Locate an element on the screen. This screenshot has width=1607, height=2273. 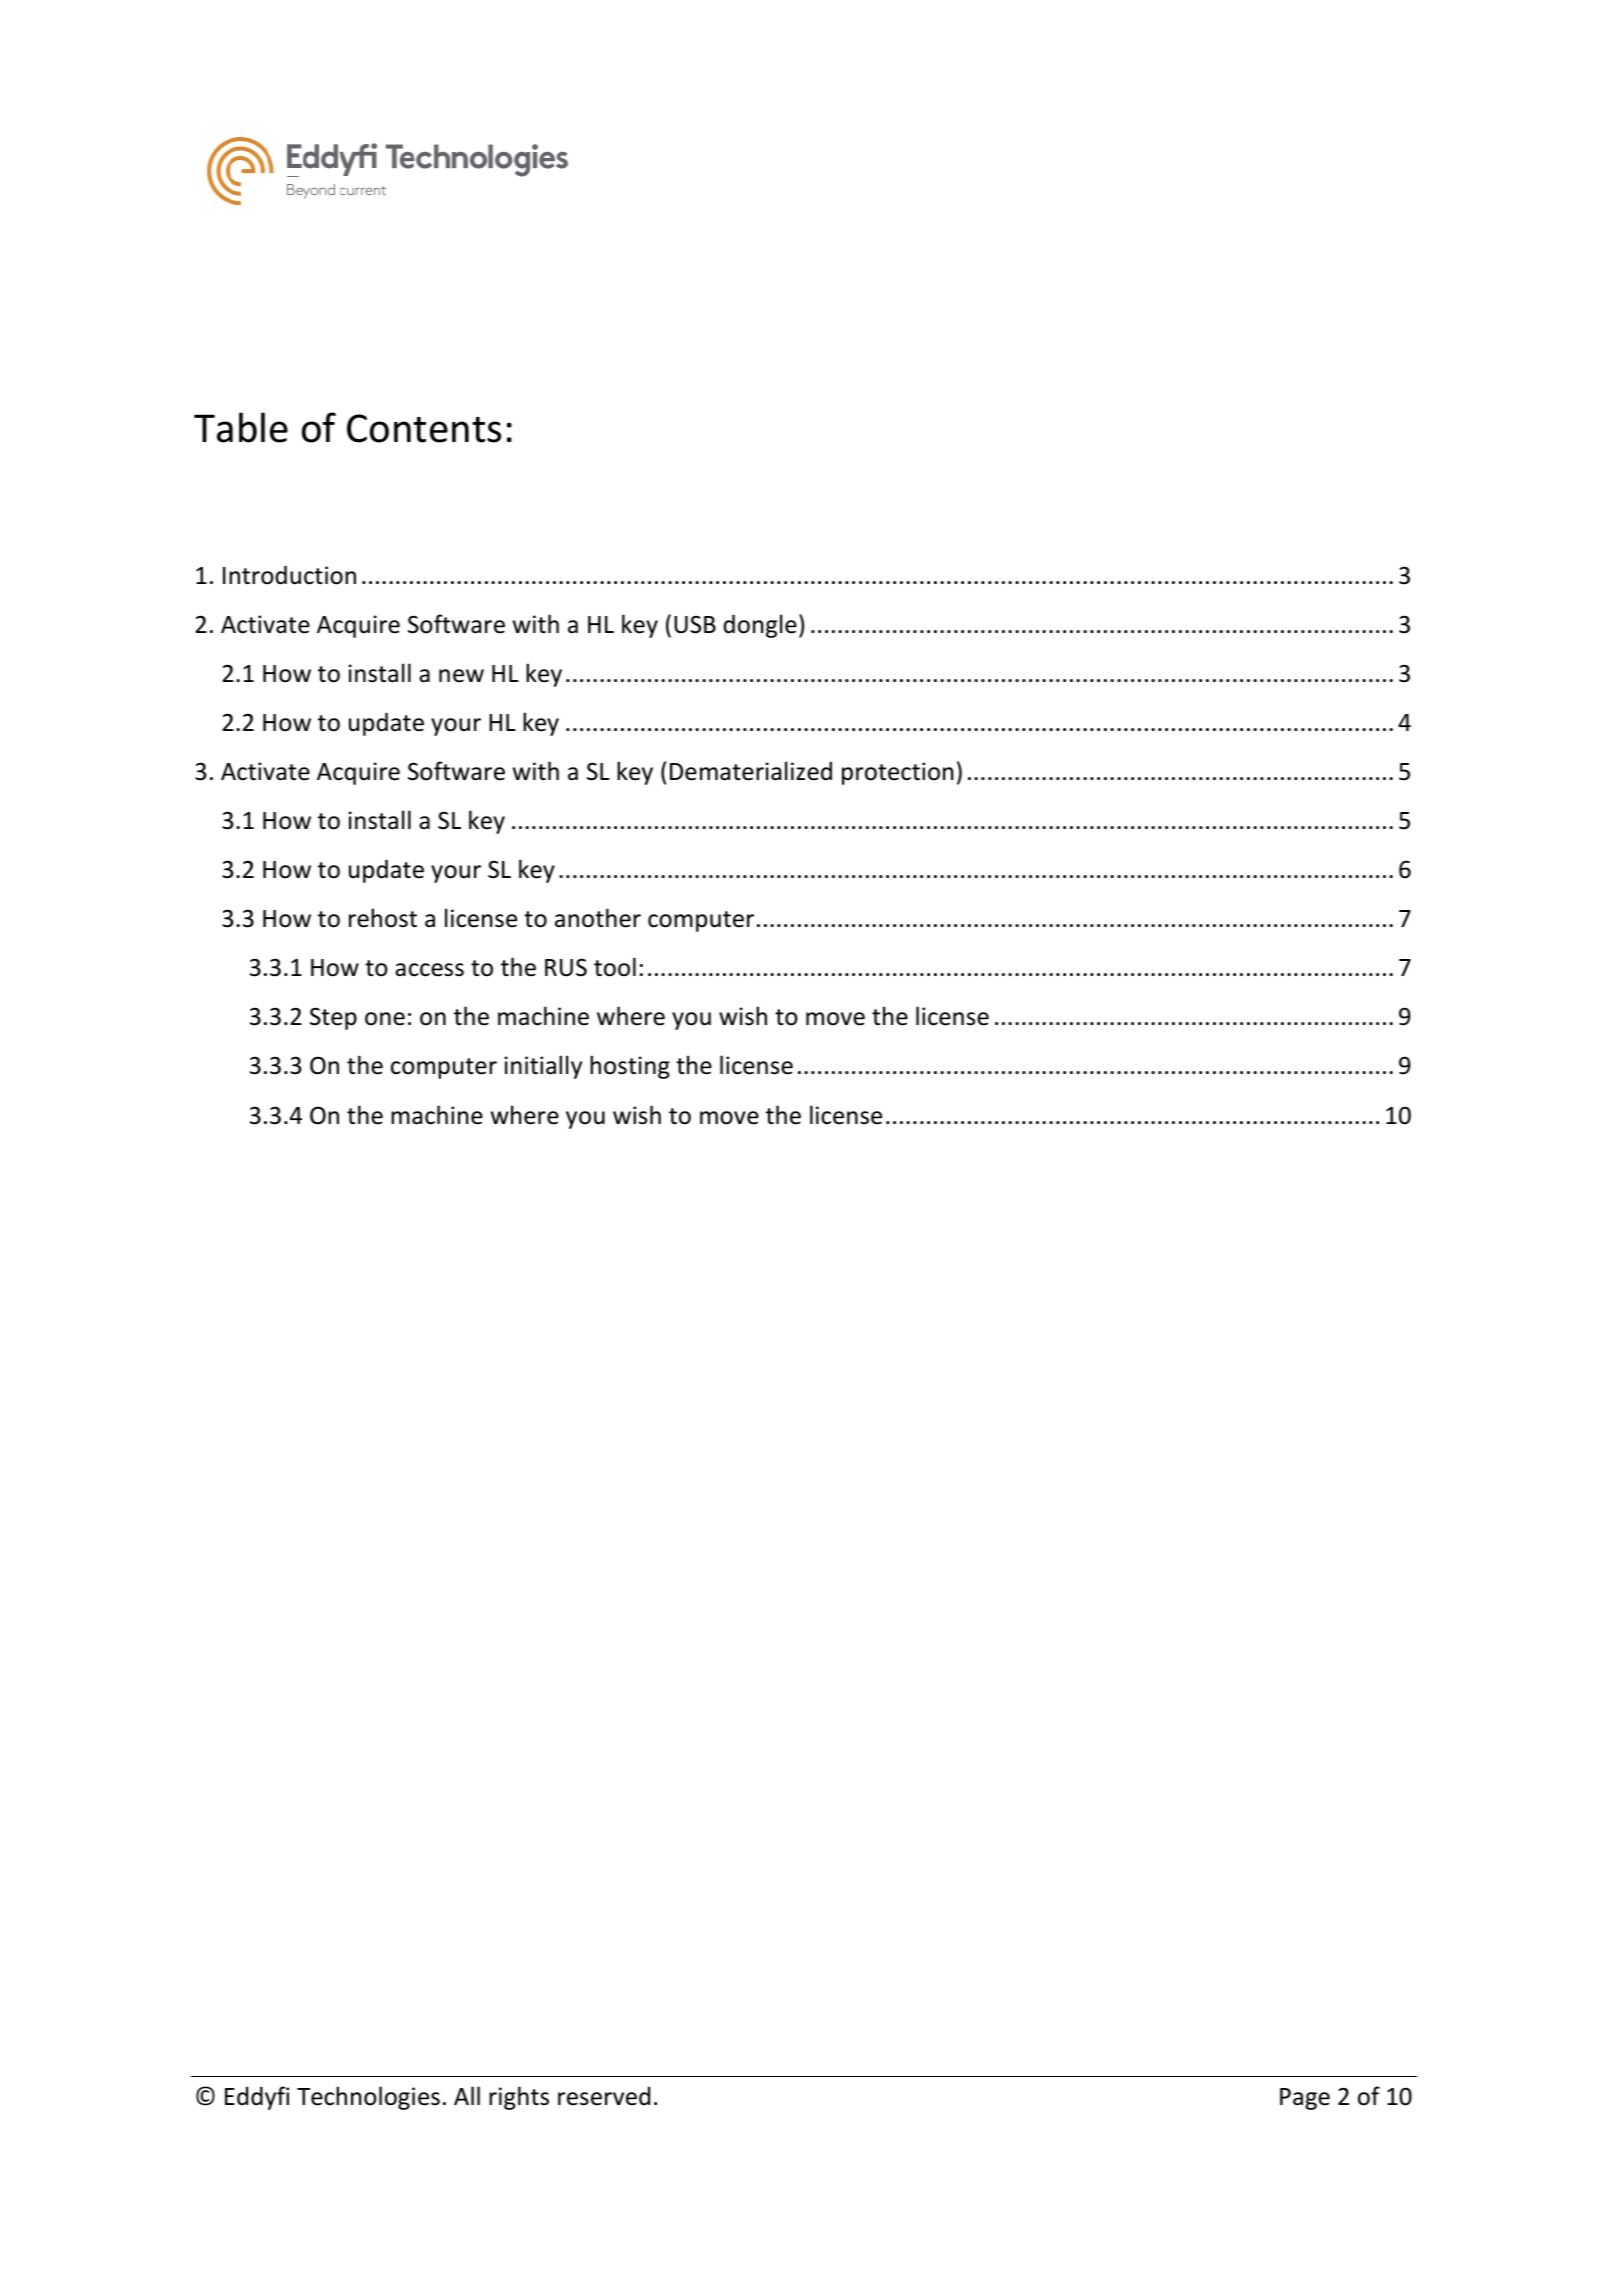
Technologies is located at coordinates (368, 2098).
